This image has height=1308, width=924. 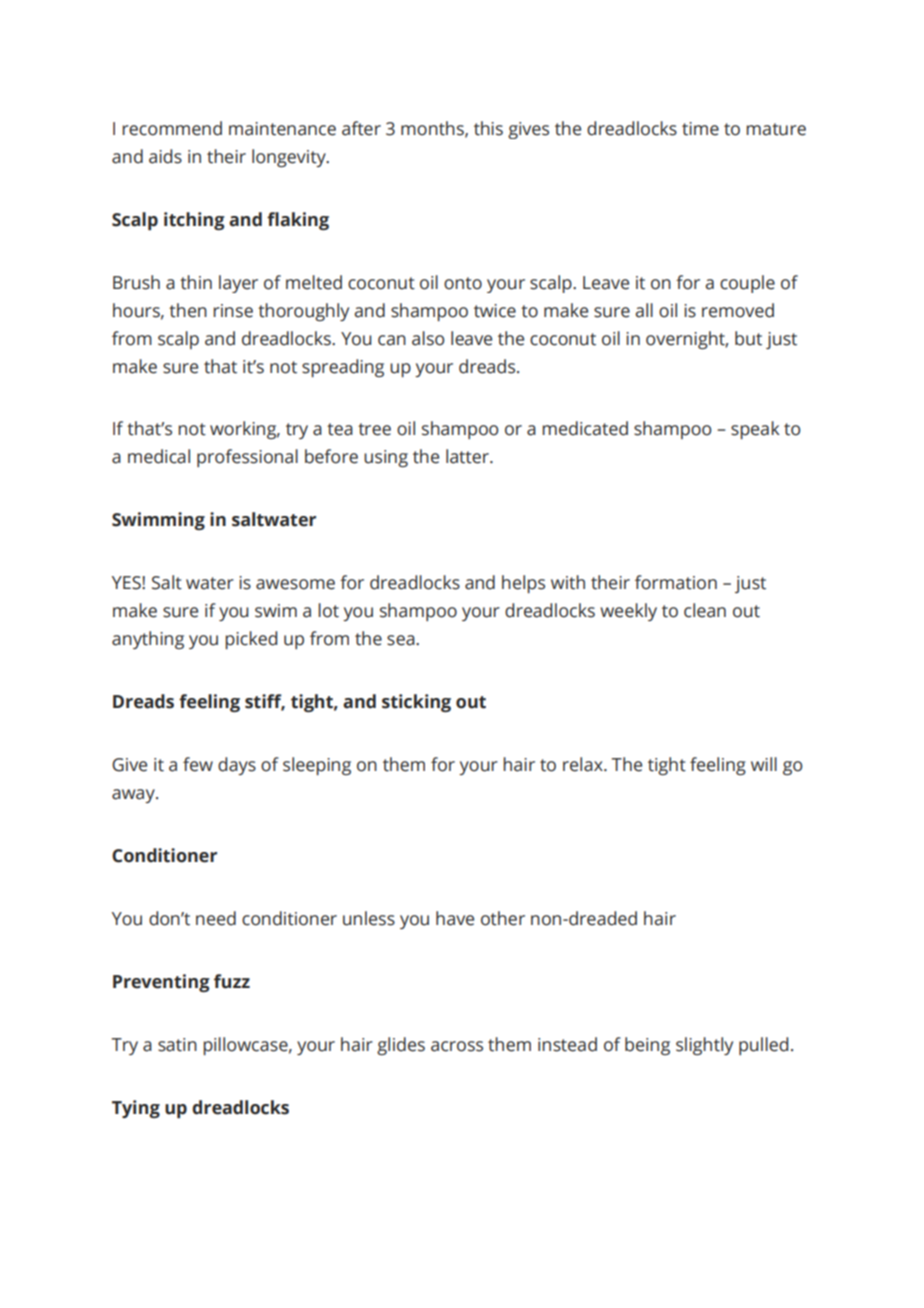 I want to click on across, so click(x=457, y=1046).
